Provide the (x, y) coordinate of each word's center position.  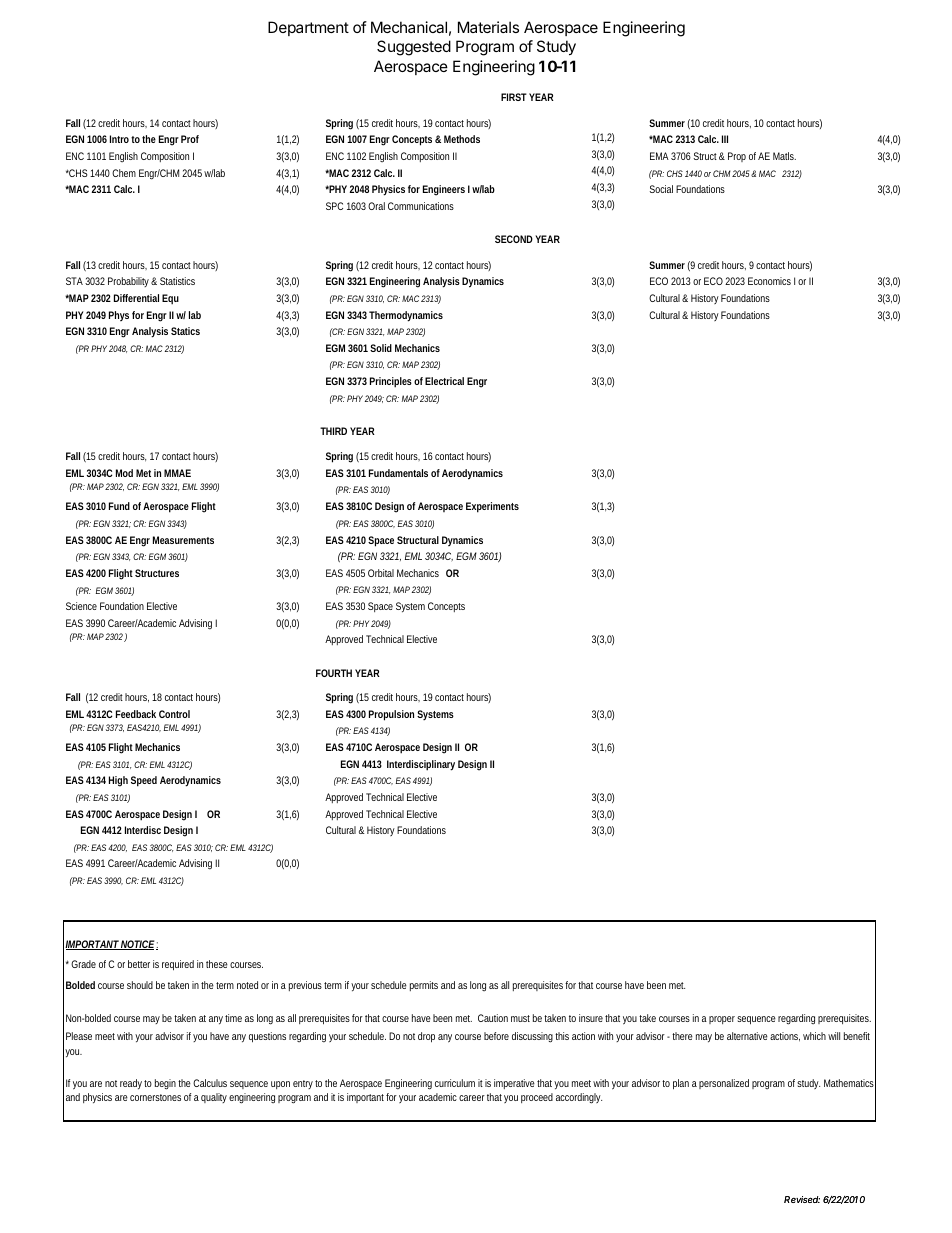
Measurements (183, 540)
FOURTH (334, 673)
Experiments (492, 507)
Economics (769, 281)
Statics (185, 331)
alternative (747, 1036)
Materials (488, 27)
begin (165, 1084)
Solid (381, 348)
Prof (190, 139)
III (725, 139)
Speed (144, 781)
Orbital (381, 573)
